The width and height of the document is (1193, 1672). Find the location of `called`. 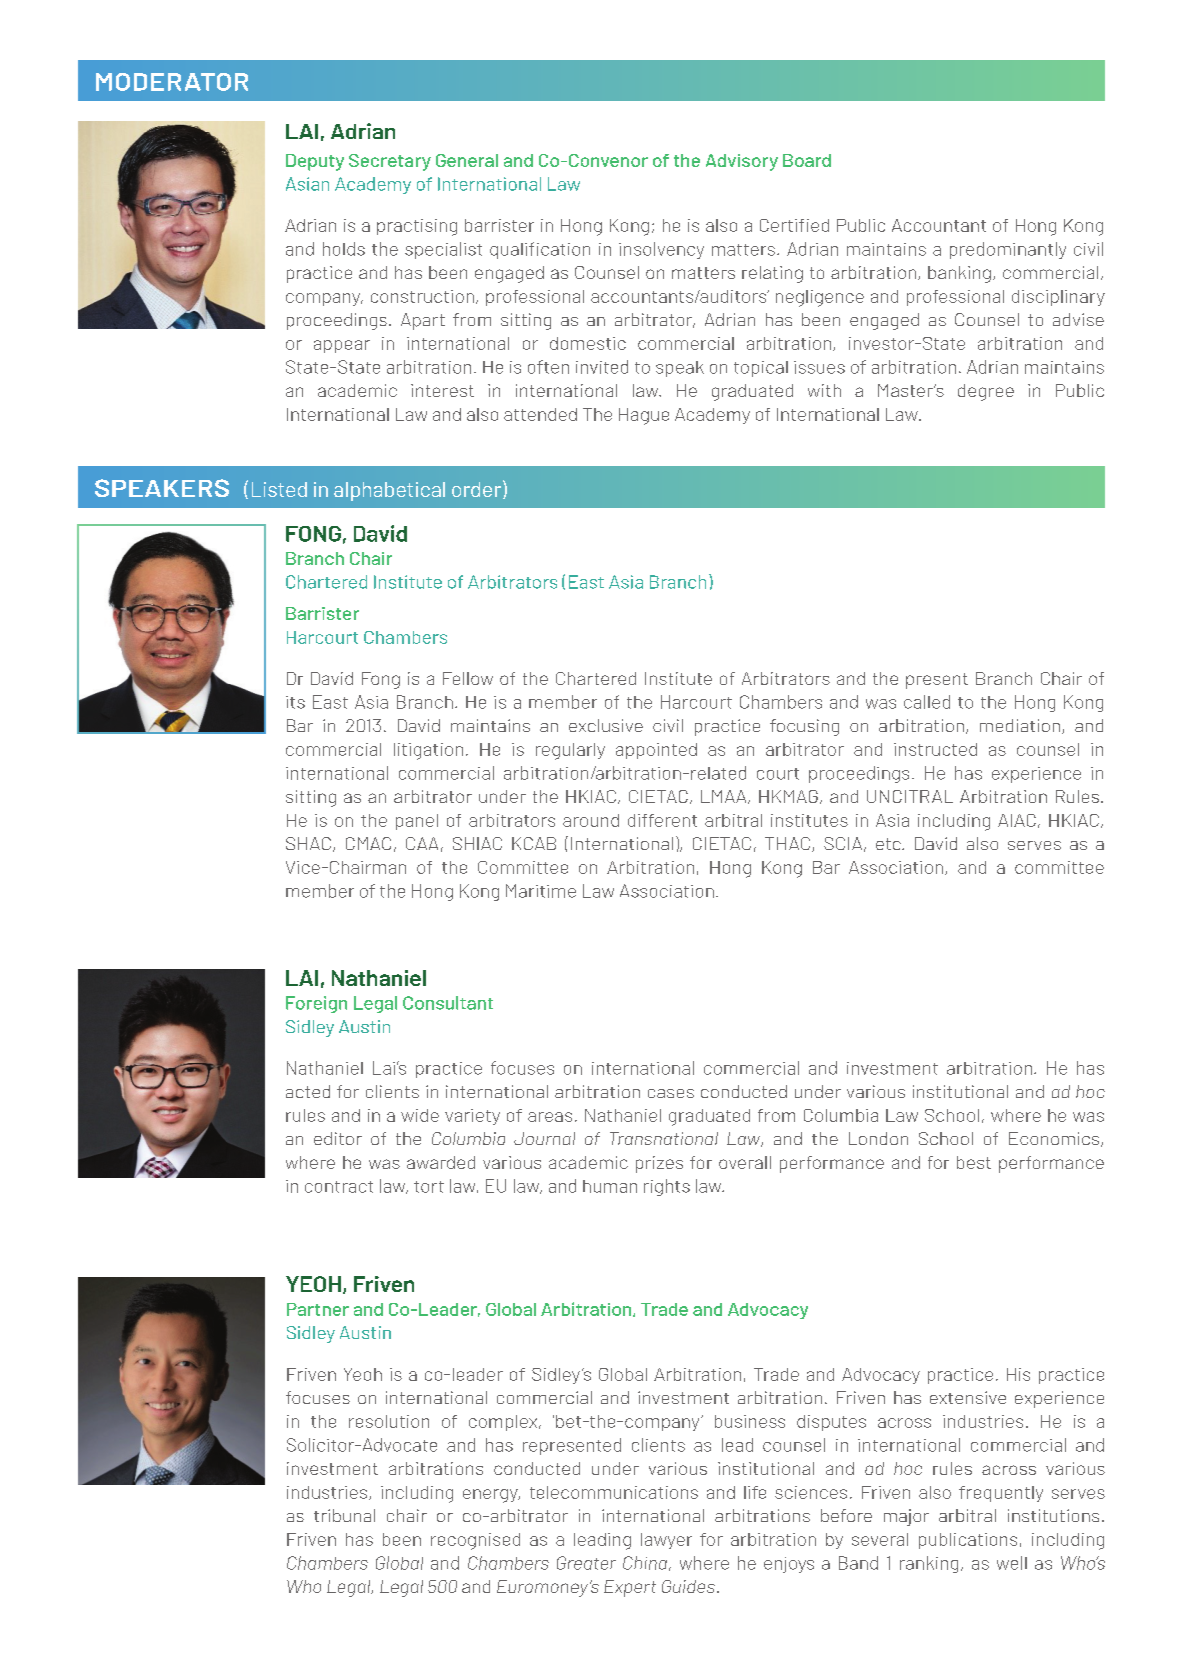

called is located at coordinates (927, 702).
